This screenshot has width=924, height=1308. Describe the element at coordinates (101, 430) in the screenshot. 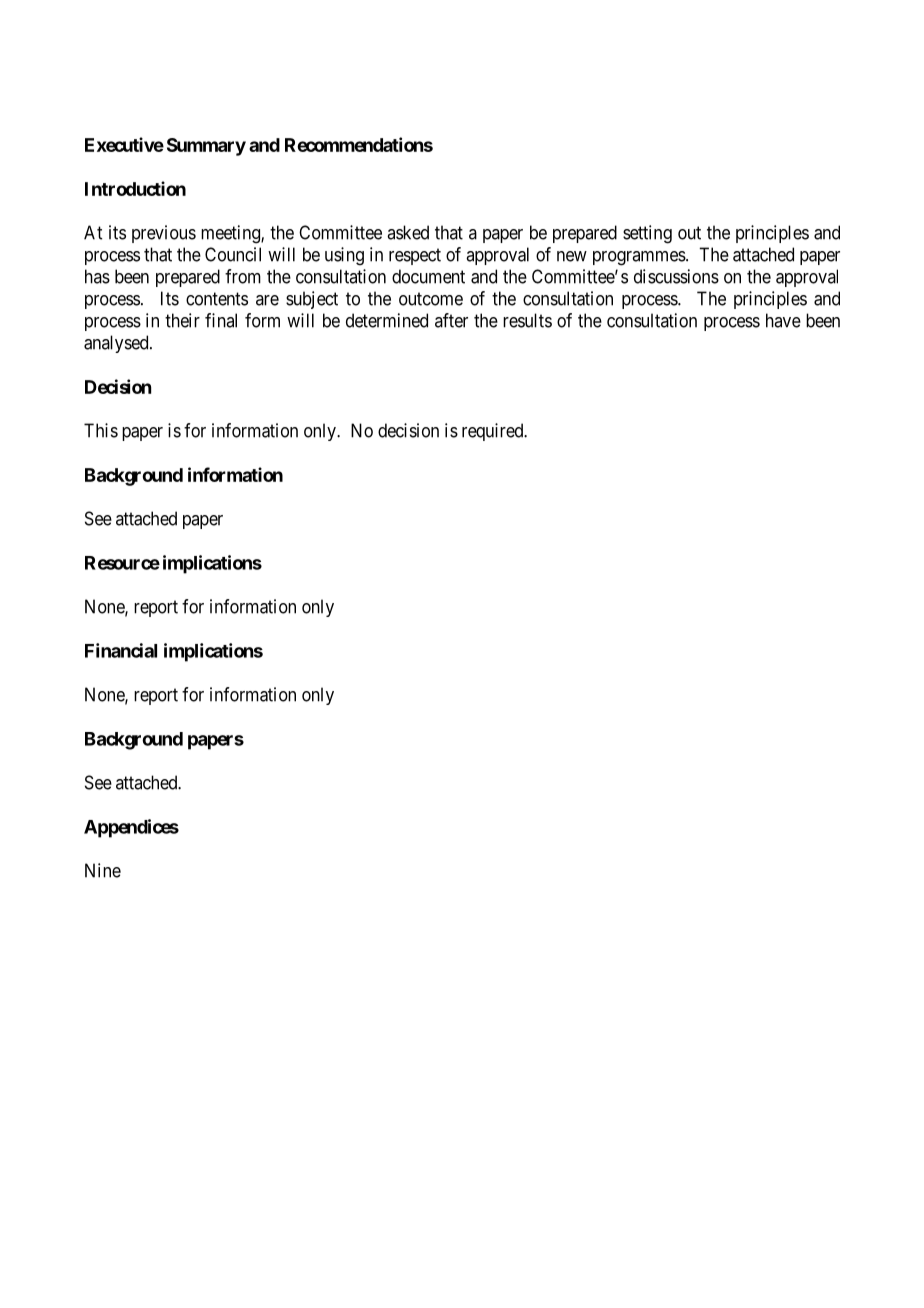

I see `This` at that location.
